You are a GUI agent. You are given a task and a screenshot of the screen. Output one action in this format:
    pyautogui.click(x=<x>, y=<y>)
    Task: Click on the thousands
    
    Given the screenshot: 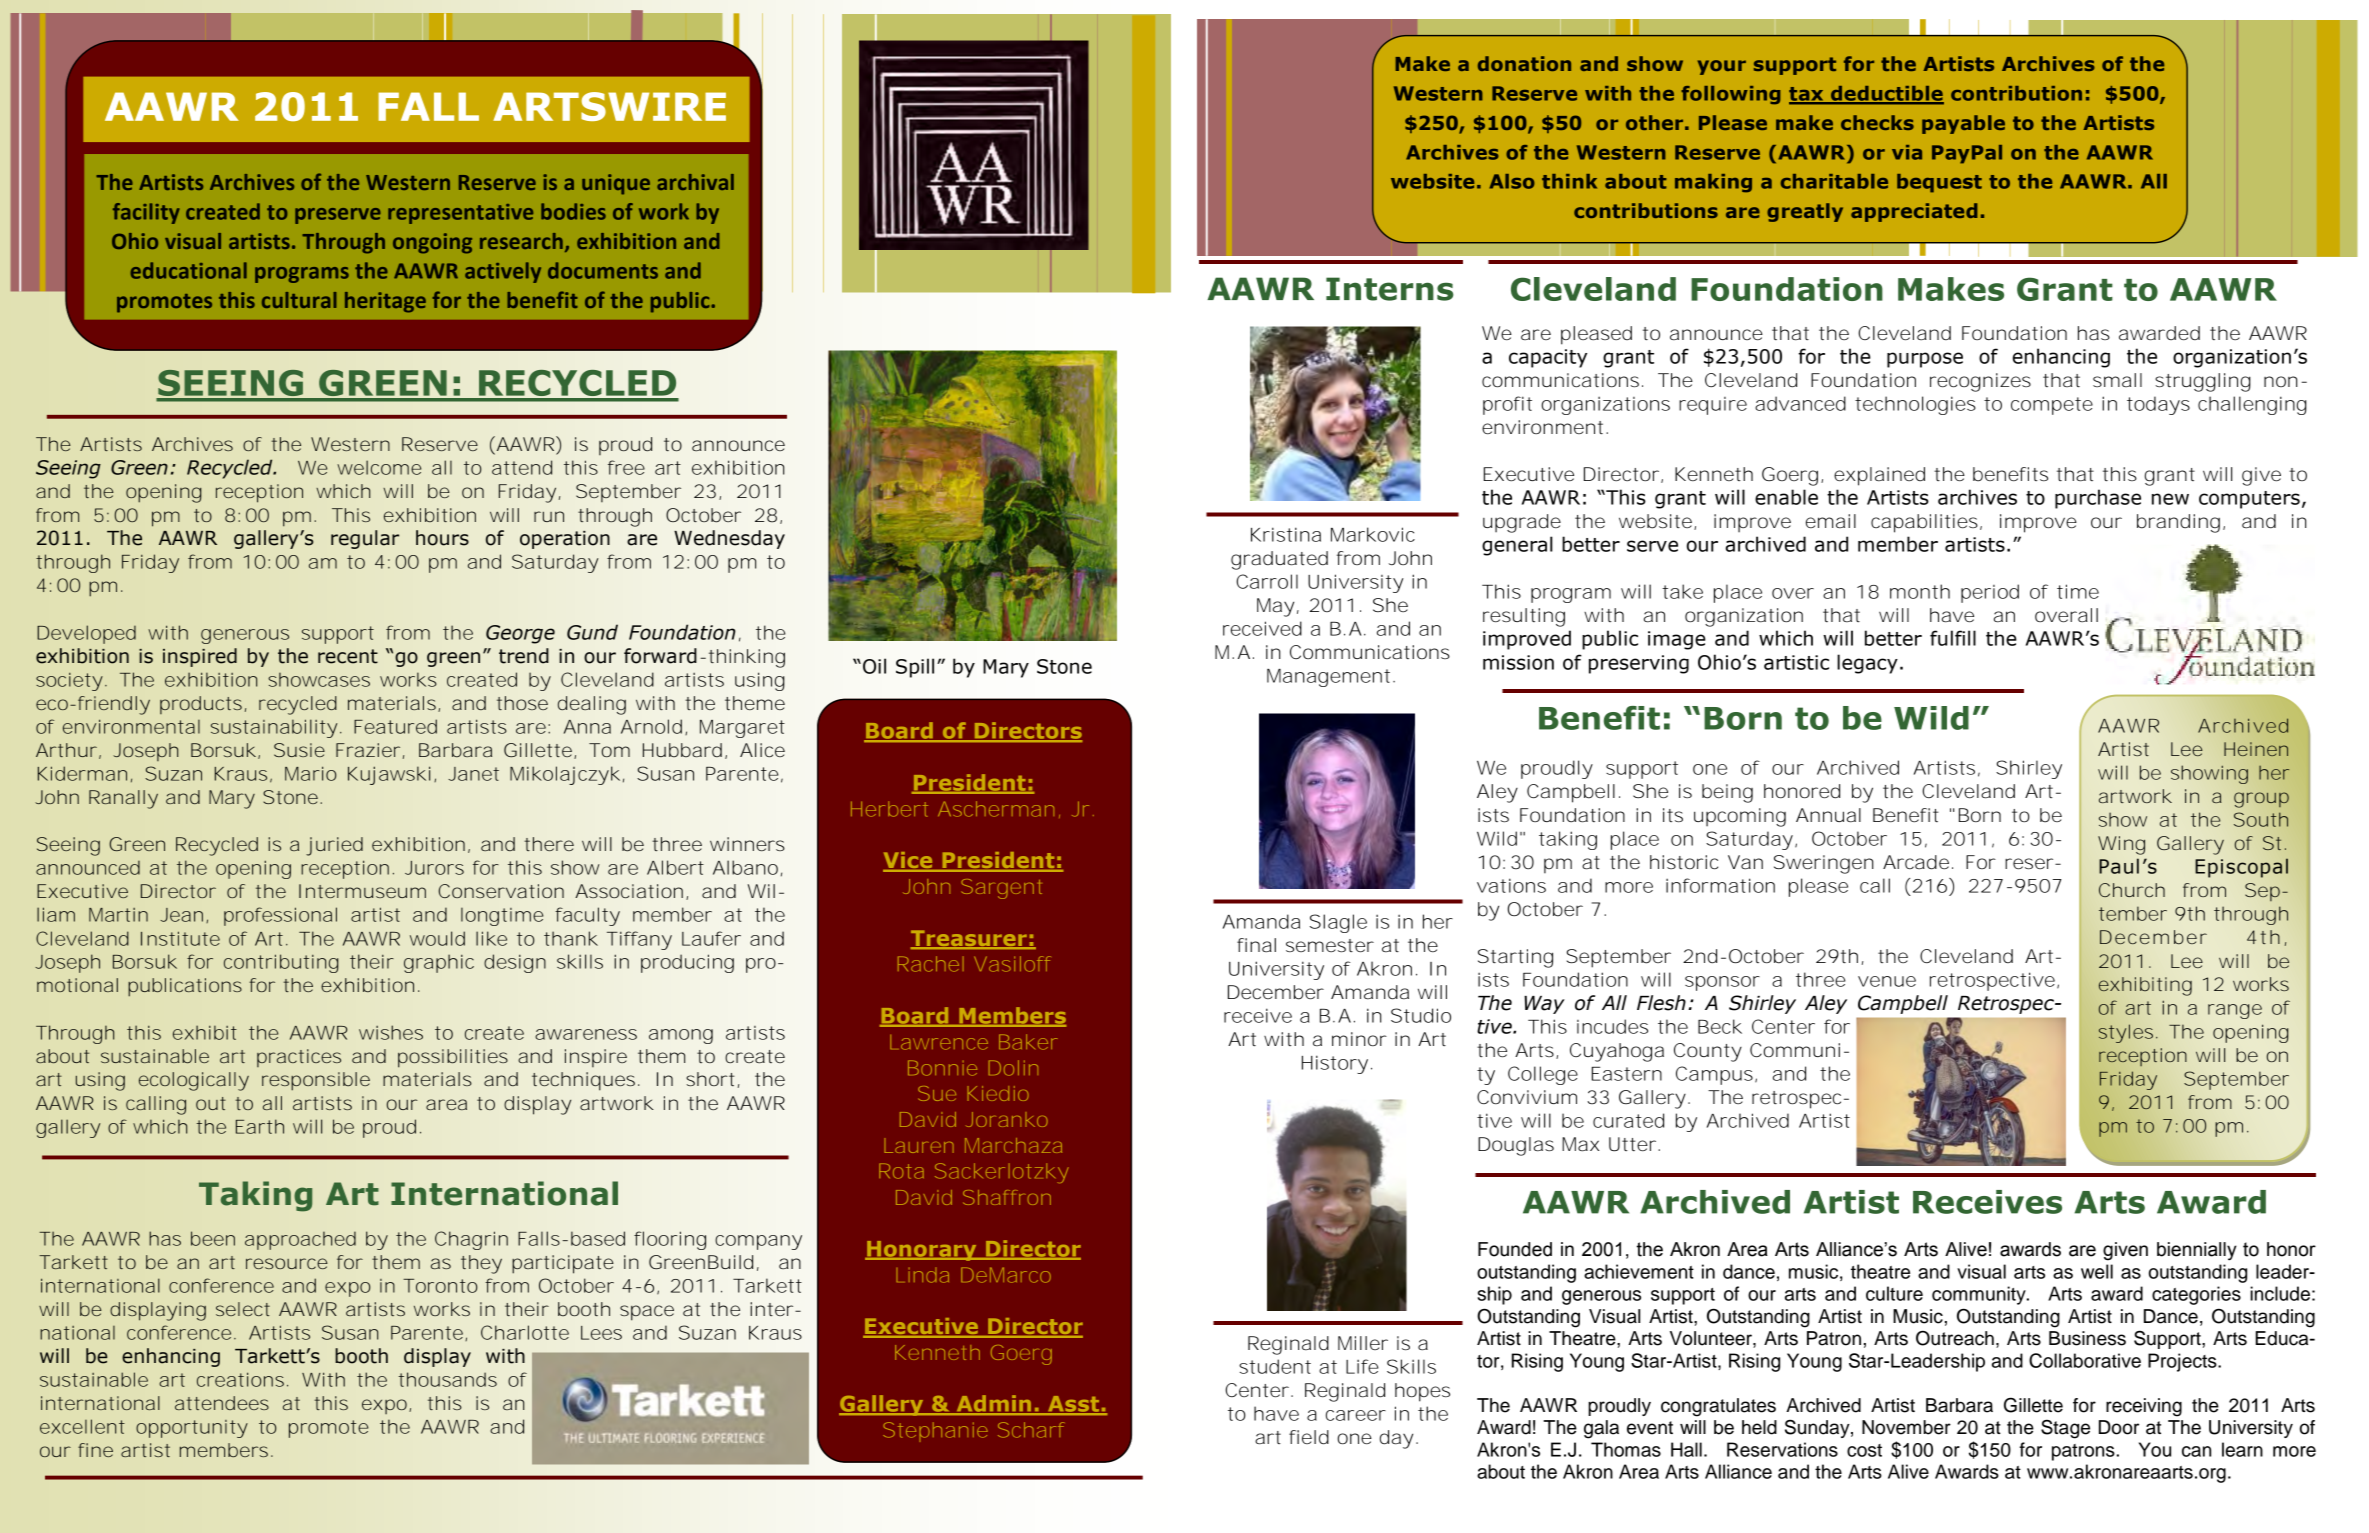 What is the action you would take?
    pyautogui.click(x=447, y=1379)
